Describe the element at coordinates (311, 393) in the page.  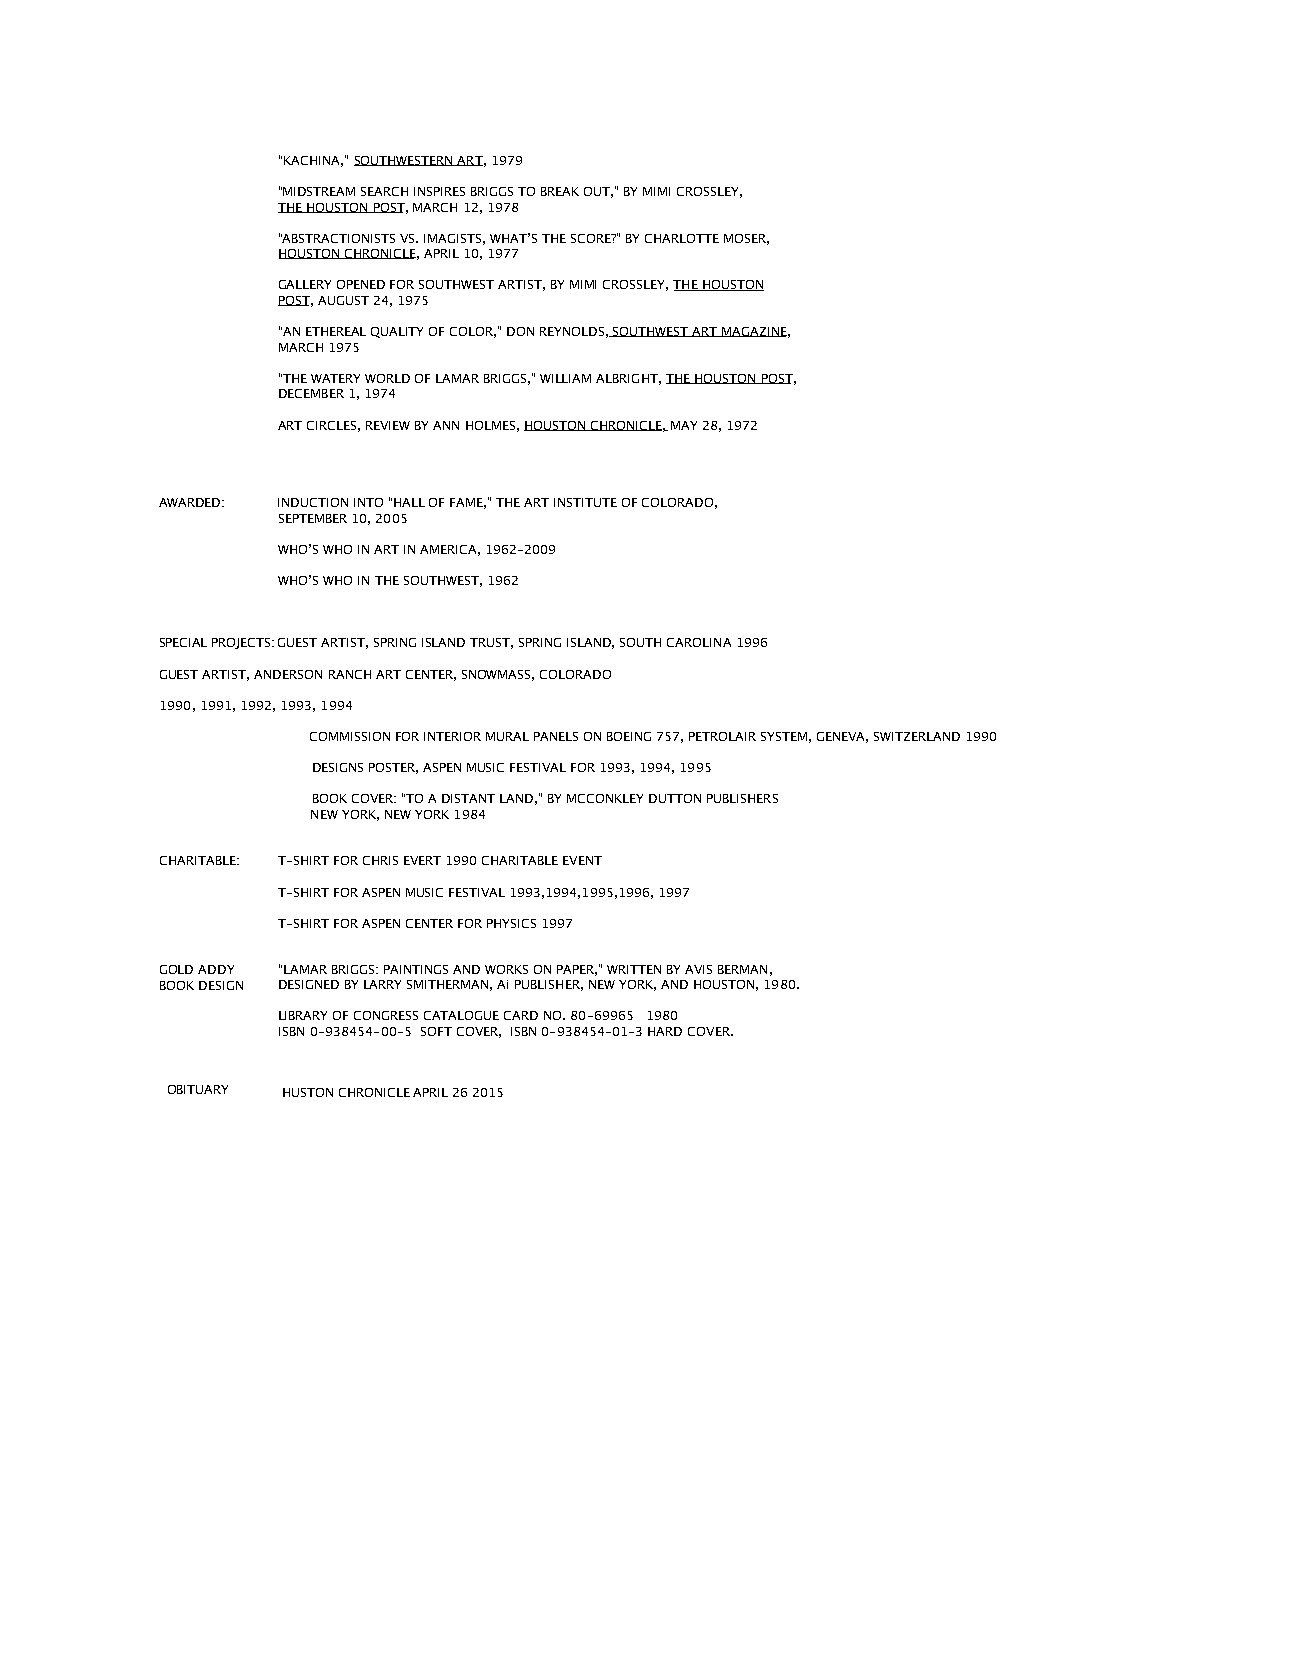
I see `DECEMBER` at that location.
